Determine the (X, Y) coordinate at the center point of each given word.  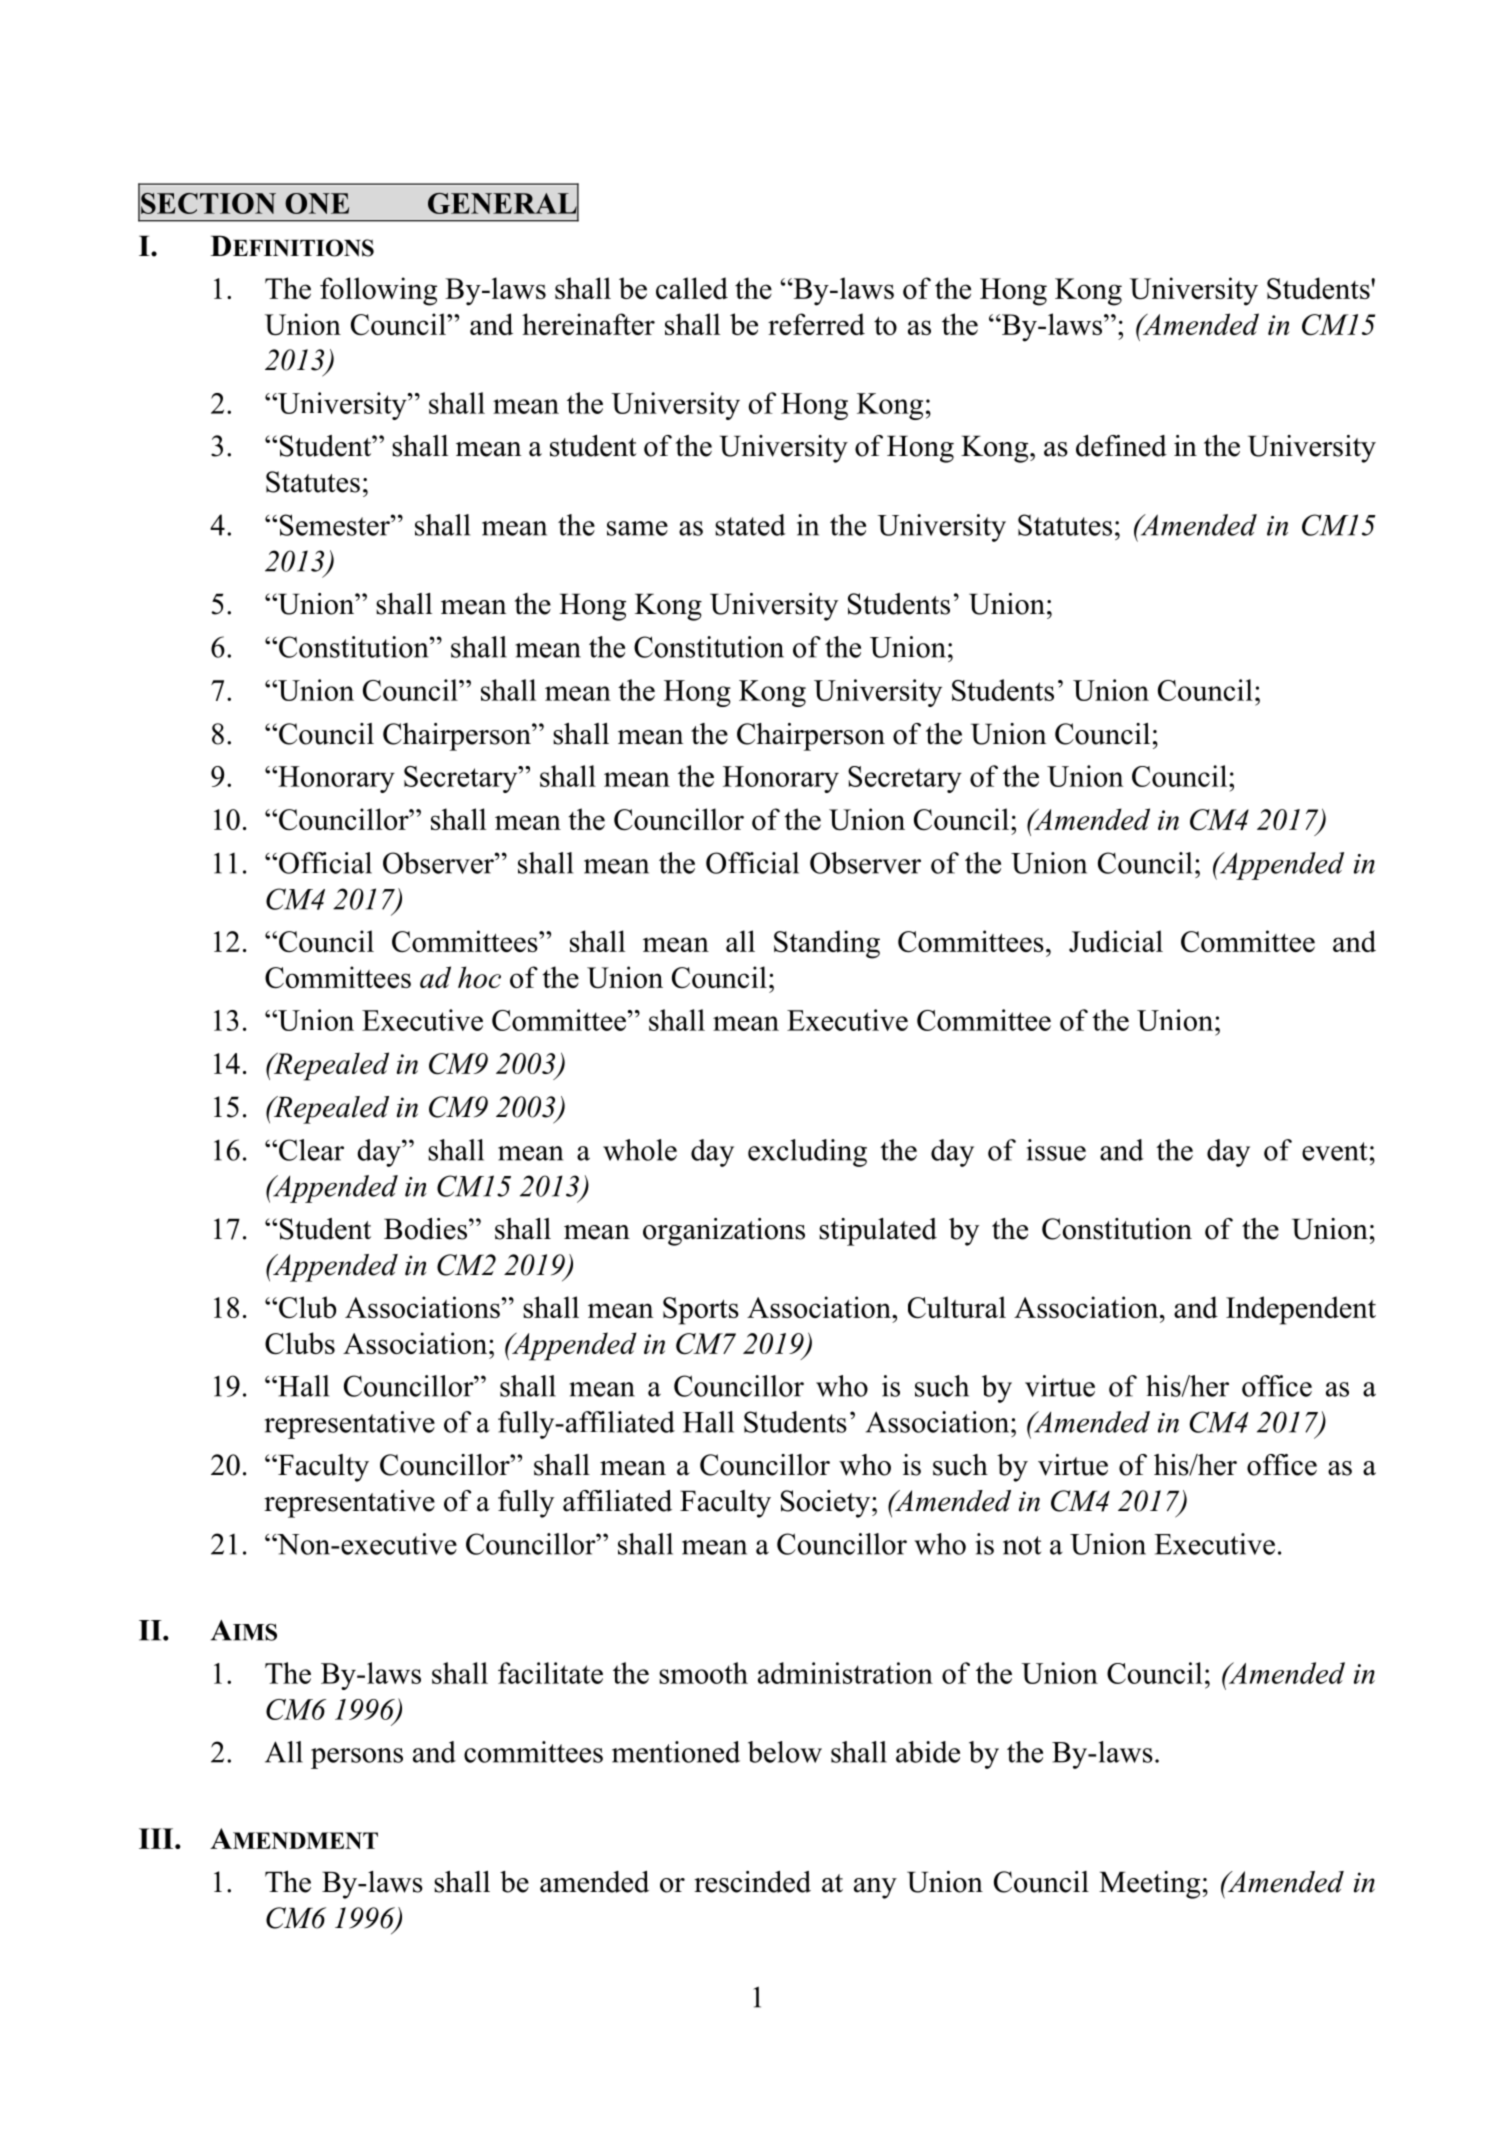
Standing (827, 944)
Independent (1301, 1310)
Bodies (425, 1229)
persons (357, 1758)
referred (816, 324)
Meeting (1149, 1885)
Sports (701, 1311)
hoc (479, 977)
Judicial (1116, 941)
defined (1121, 446)
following (378, 291)
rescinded (752, 1882)
